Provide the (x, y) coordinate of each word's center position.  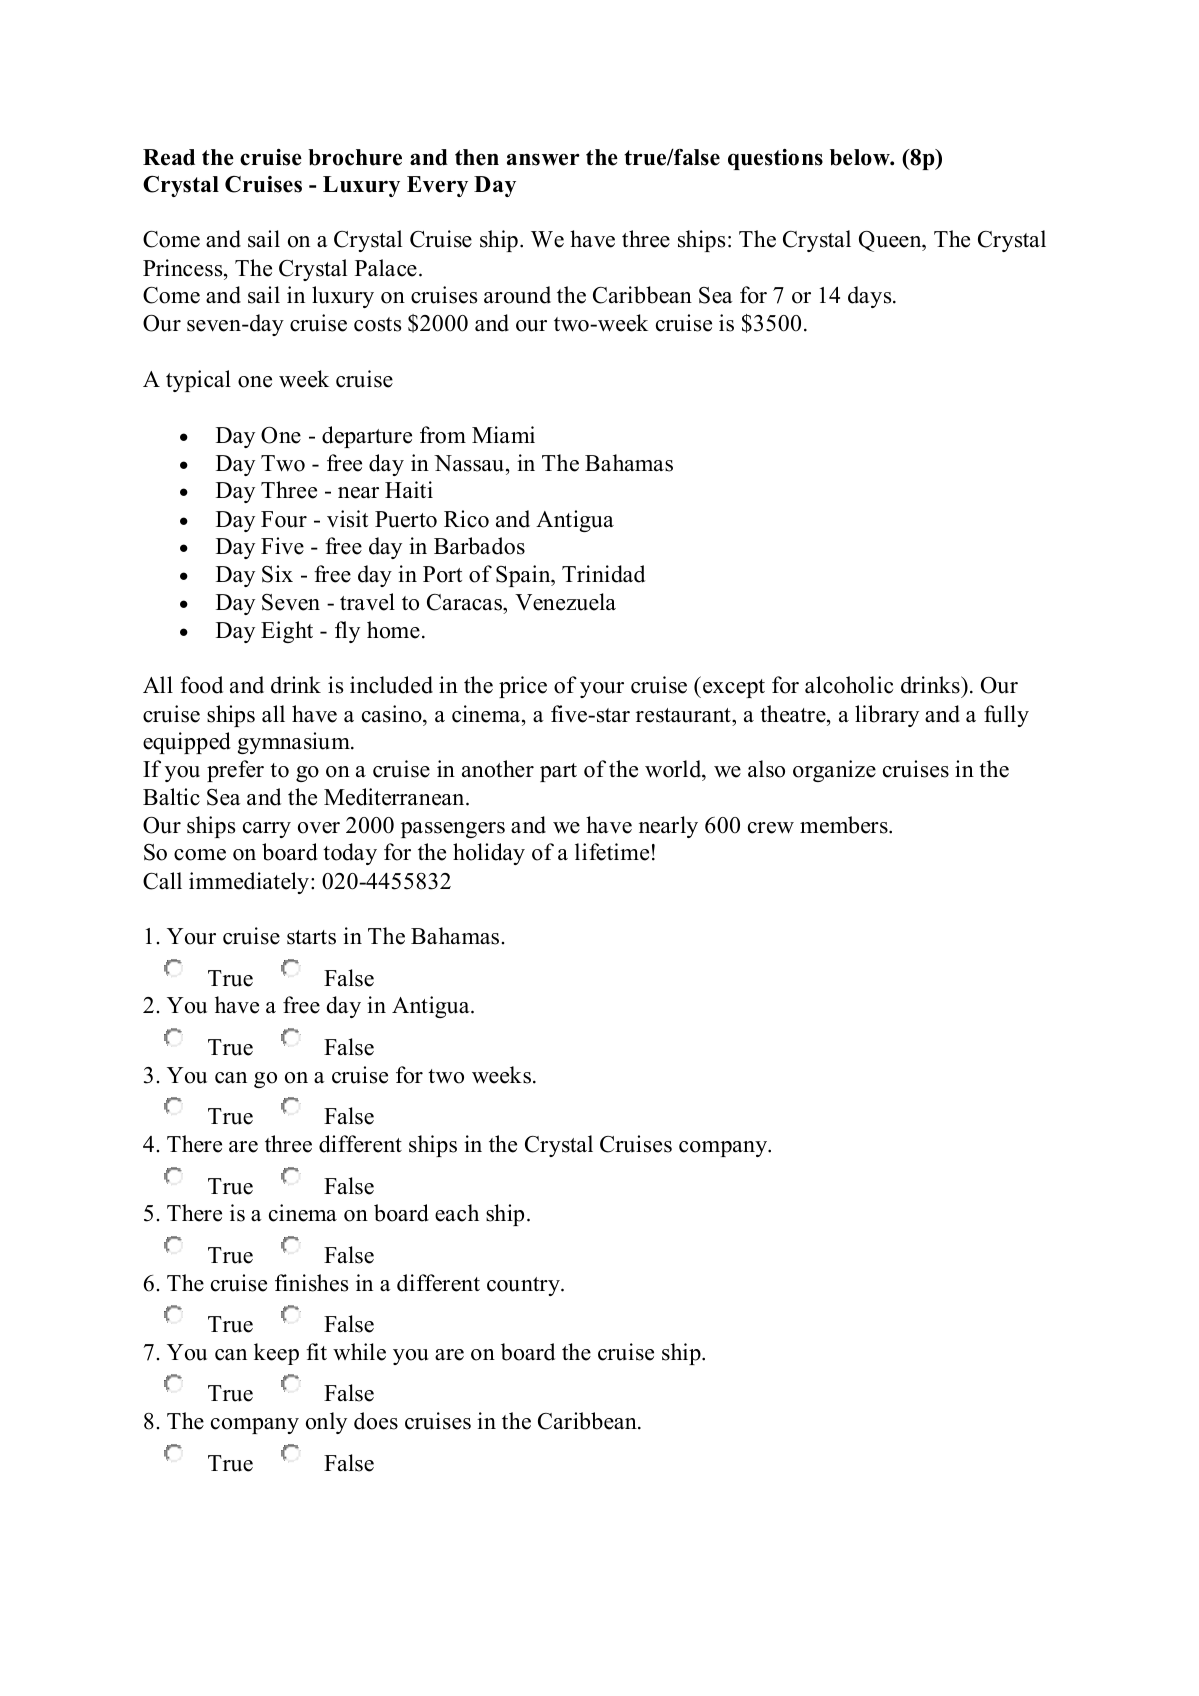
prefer (235, 771)
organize (834, 771)
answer (543, 159)
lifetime (612, 852)
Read (169, 157)
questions (775, 159)
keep (276, 1354)
